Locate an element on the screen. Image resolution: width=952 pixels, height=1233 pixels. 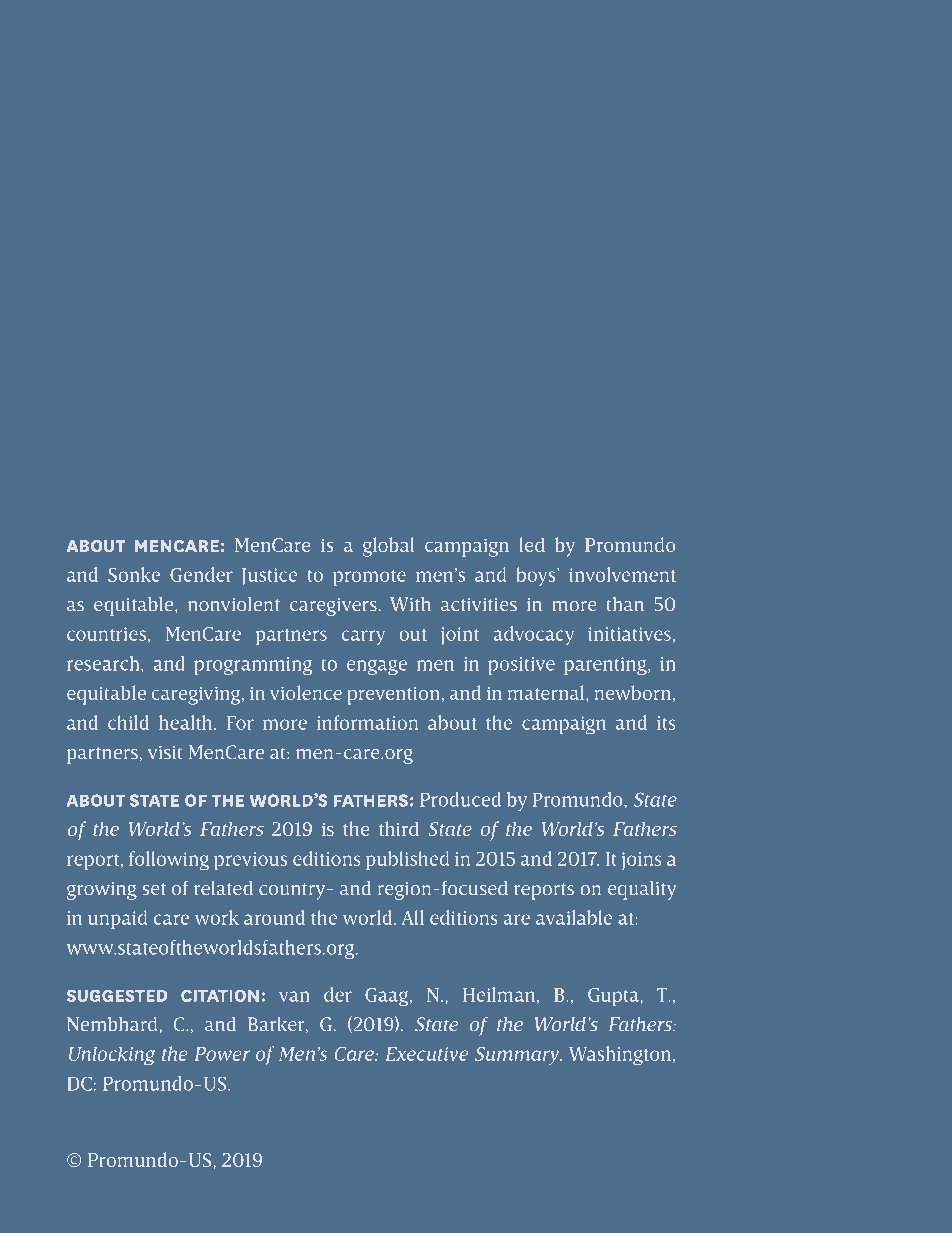
engage is located at coordinates (377, 667).
